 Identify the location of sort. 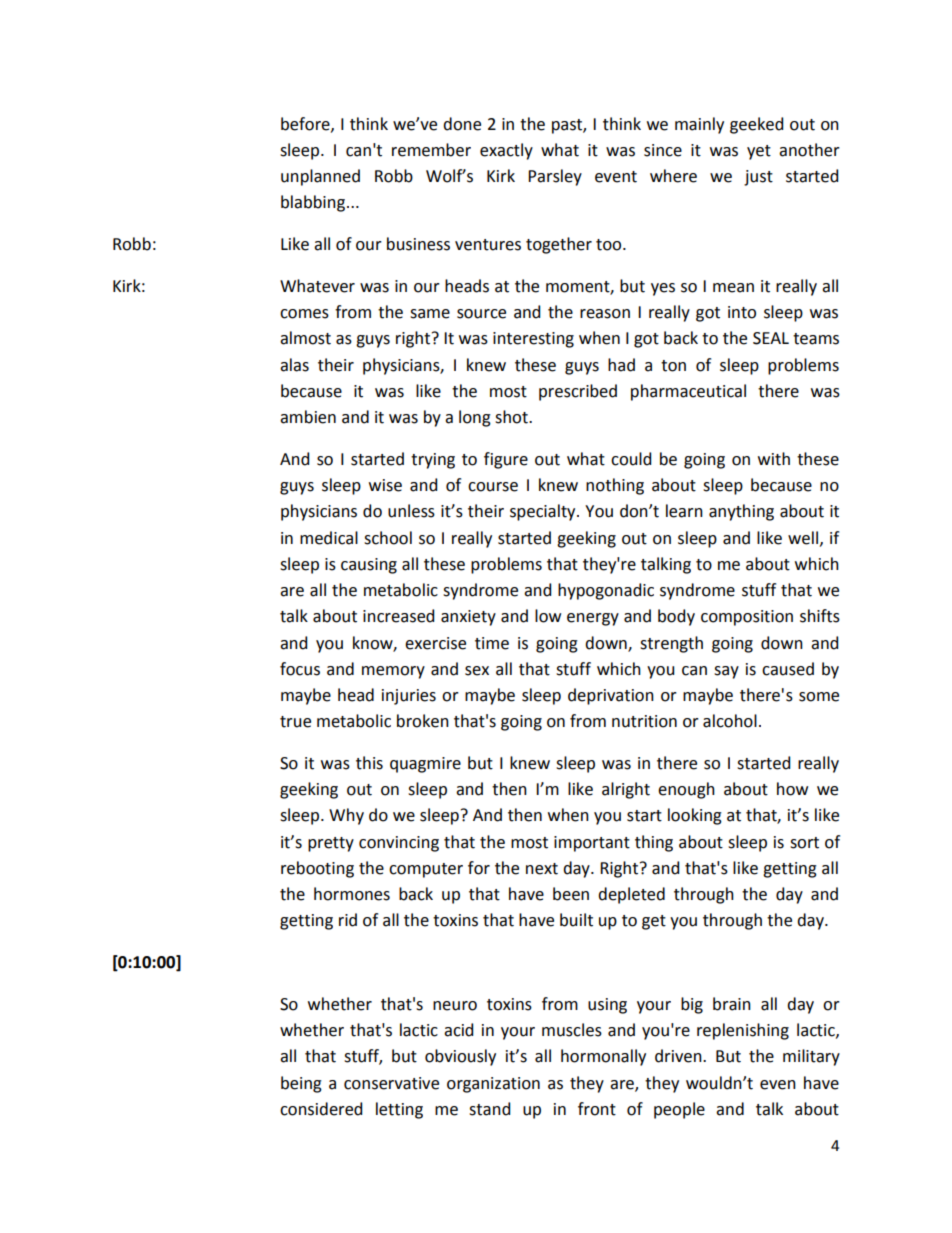
(804, 843).
